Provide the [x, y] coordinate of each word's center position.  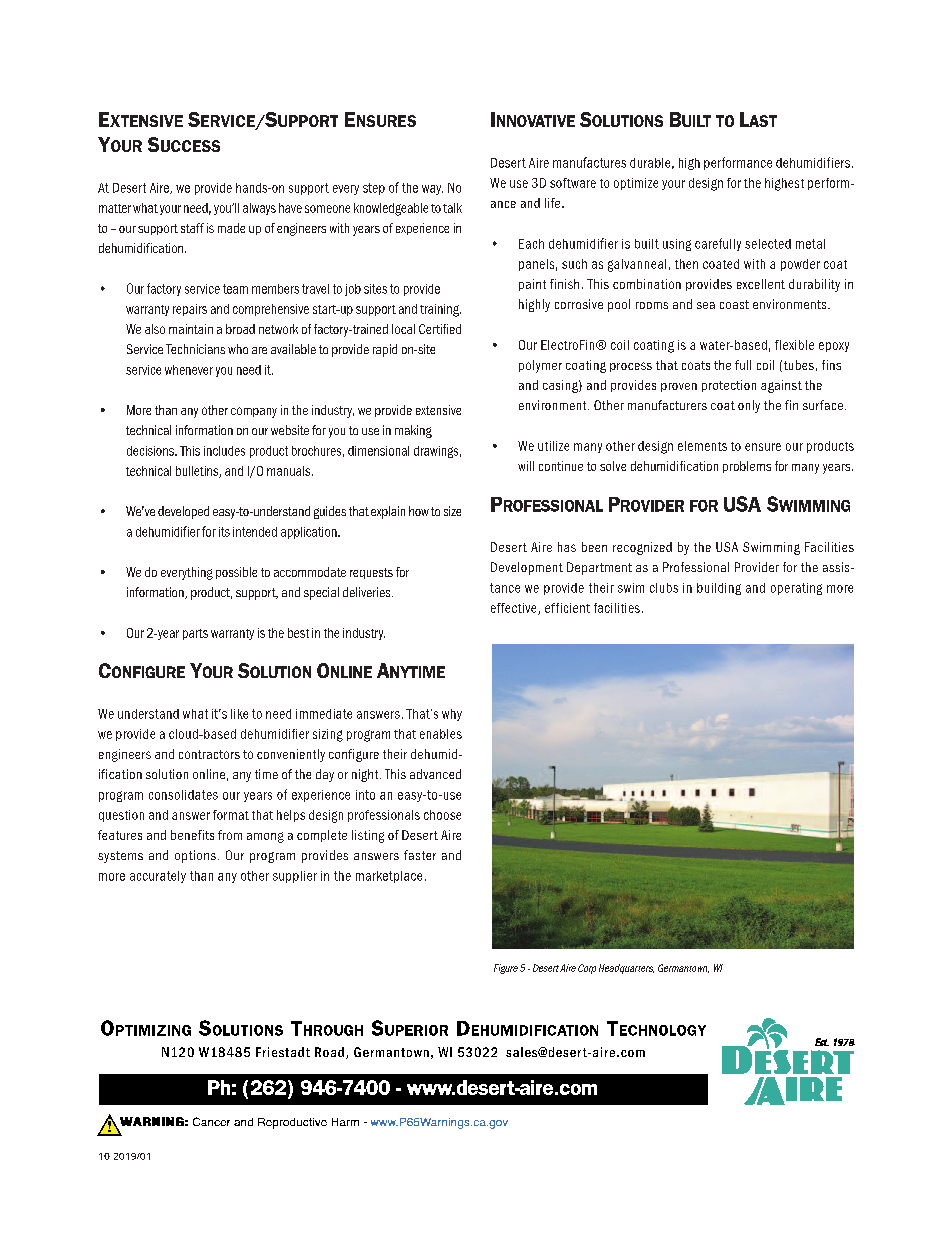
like [239, 714]
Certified [440, 329]
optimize [636, 184]
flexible [794, 345]
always [259, 209]
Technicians [195, 349]
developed [183, 512]
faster [420, 855]
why [452, 715]
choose [442, 815]
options [195, 856]
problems [747, 467]
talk [452, 208]
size [452, 511]
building [719, 589]
